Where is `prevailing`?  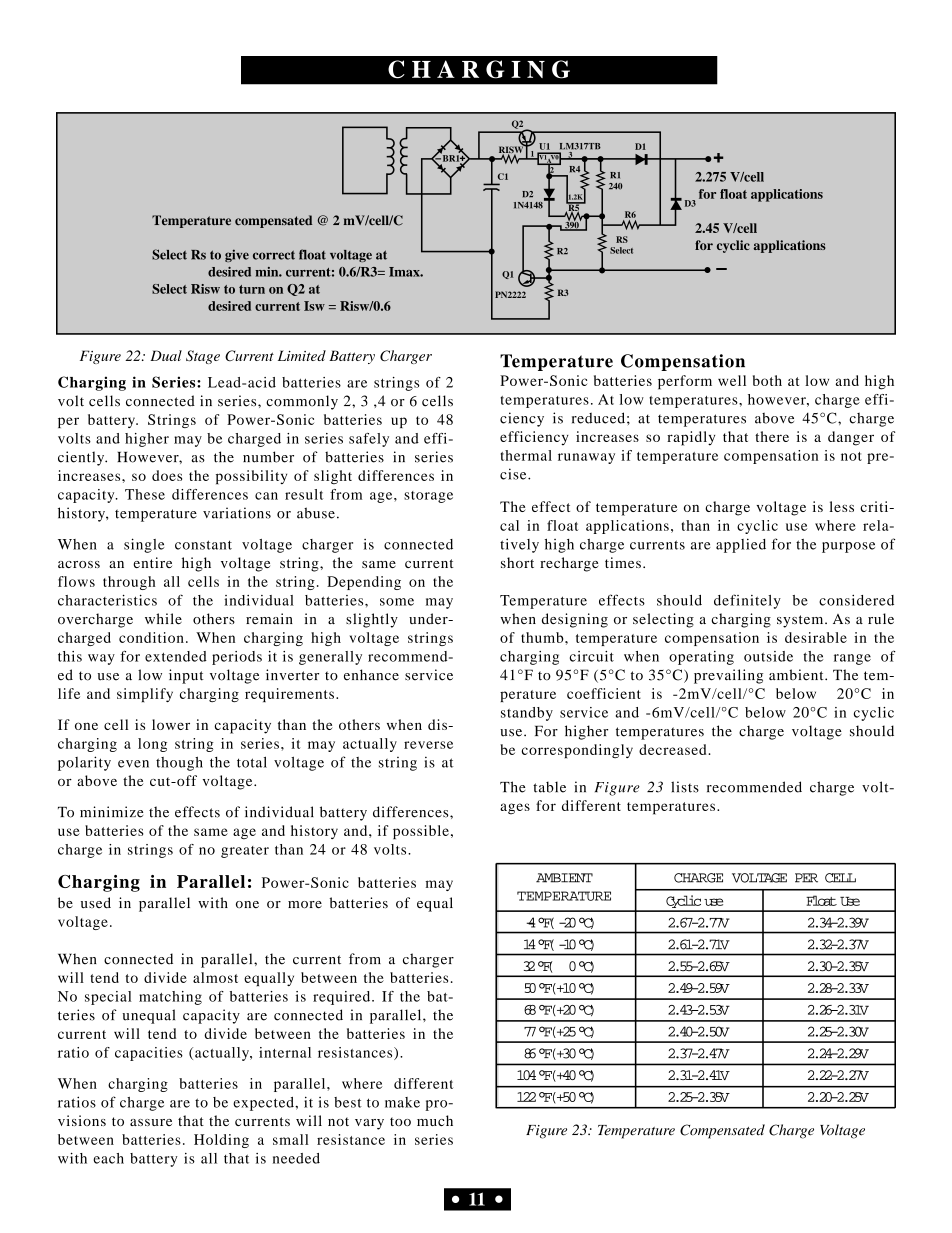 prevailing is located at coordinates (728, 676).
